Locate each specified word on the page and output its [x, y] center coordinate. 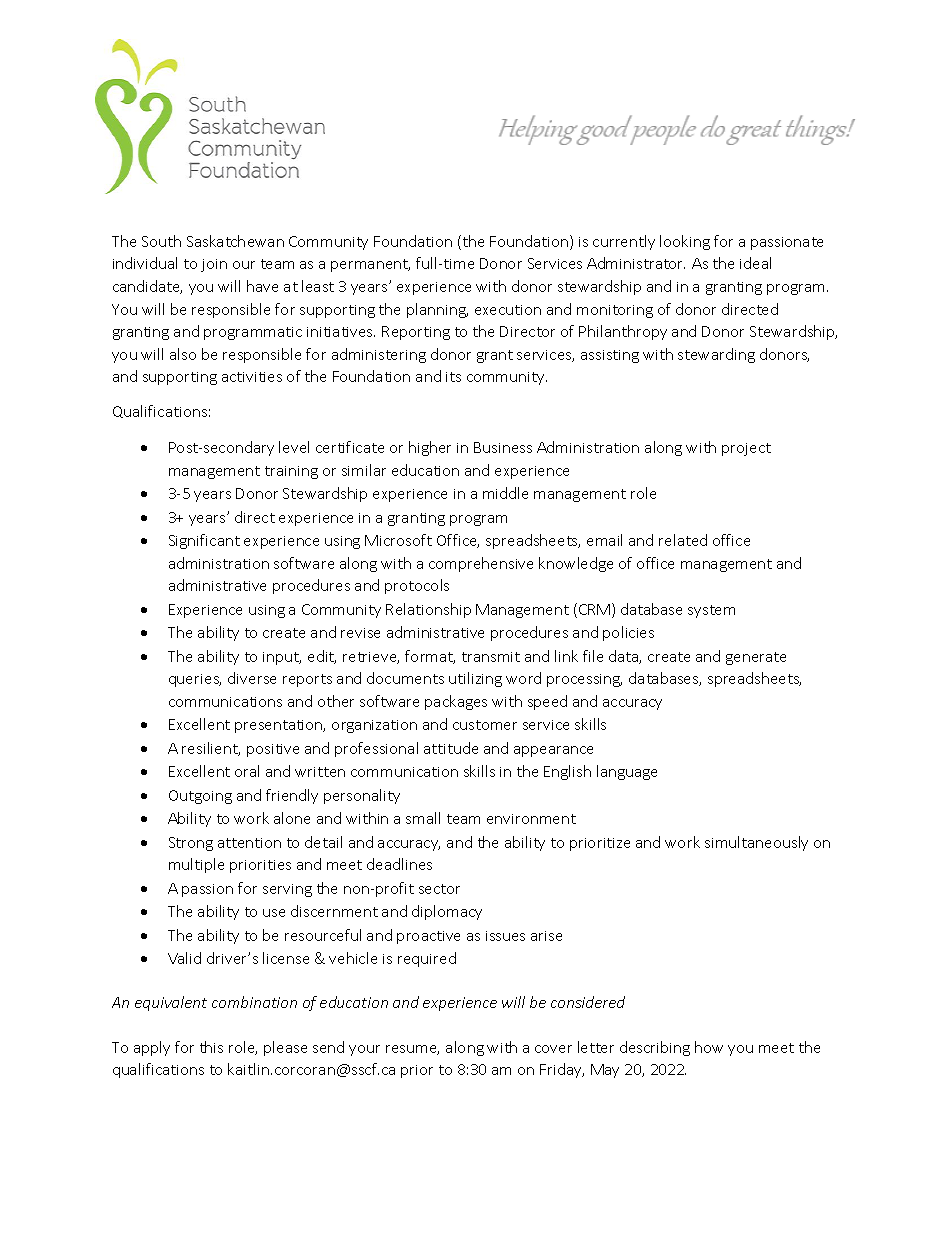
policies [628, 633]
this [211, 1047]
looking [685, 242]
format [430, 657]
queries [195, 680]
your [364, 1050]
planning [437, 310]
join [214, 265]
